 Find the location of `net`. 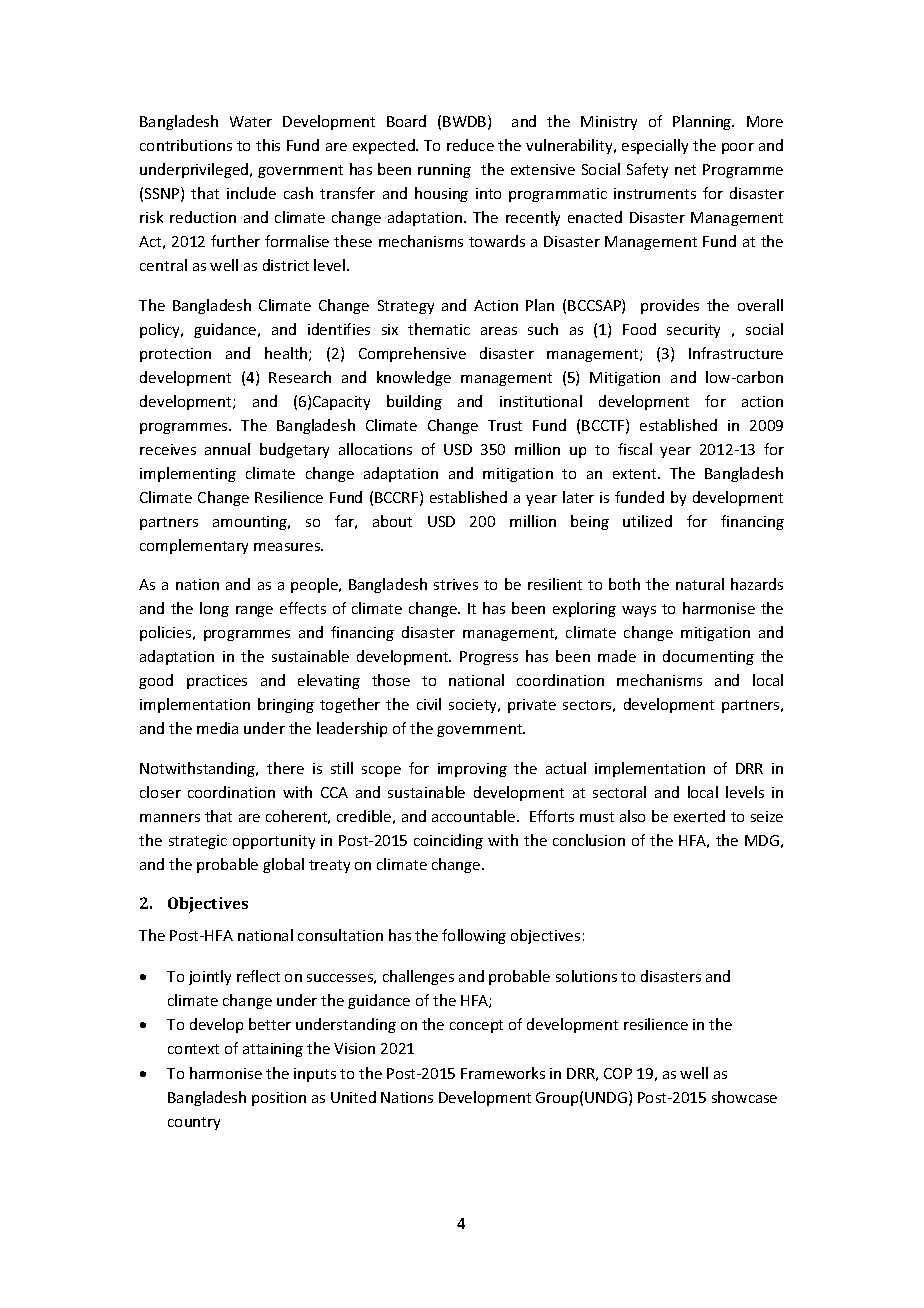

net is located at coordinates (685, 170).
